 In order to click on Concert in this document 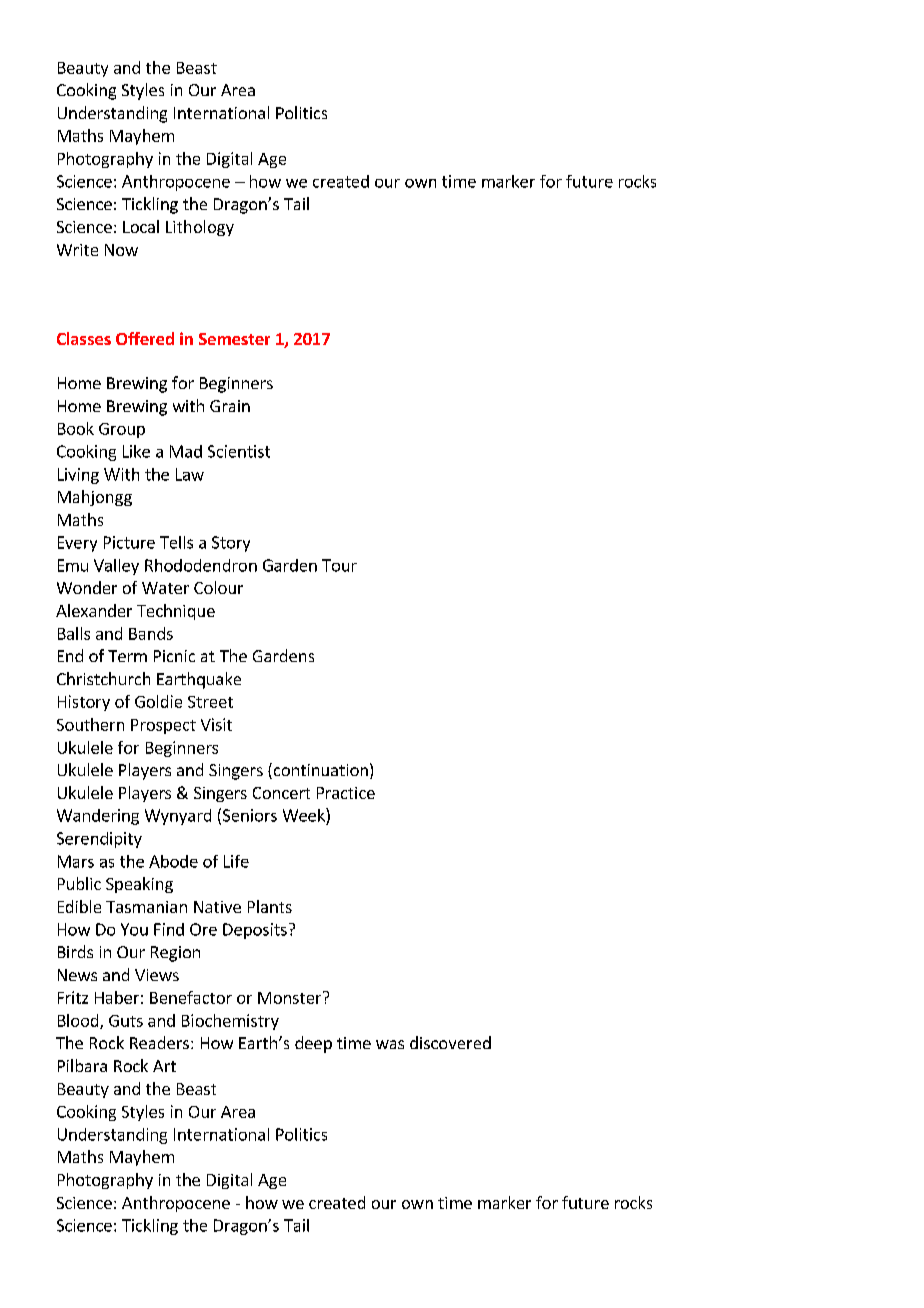, I will do `click(281, 793)`.
